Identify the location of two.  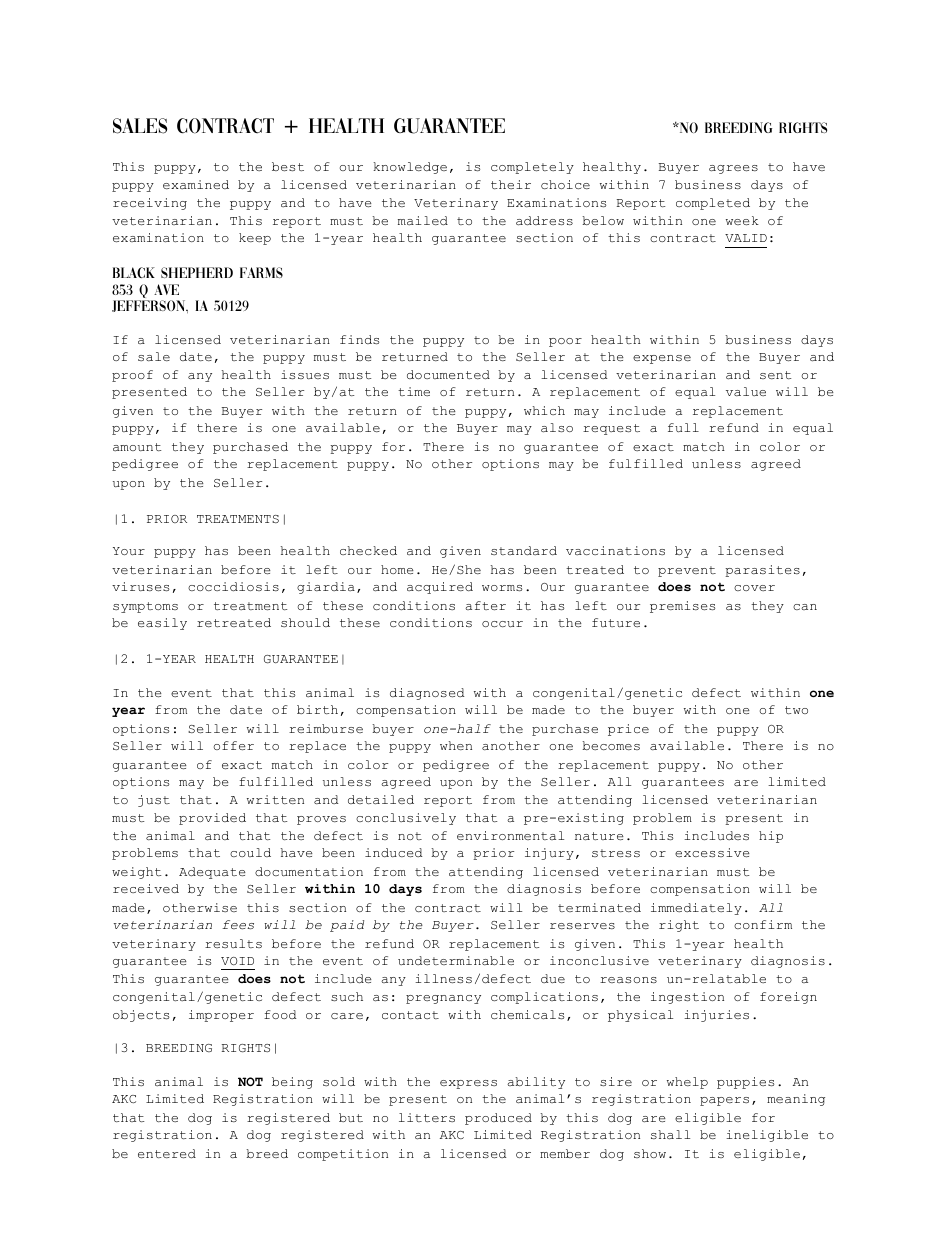
(796, 710).
